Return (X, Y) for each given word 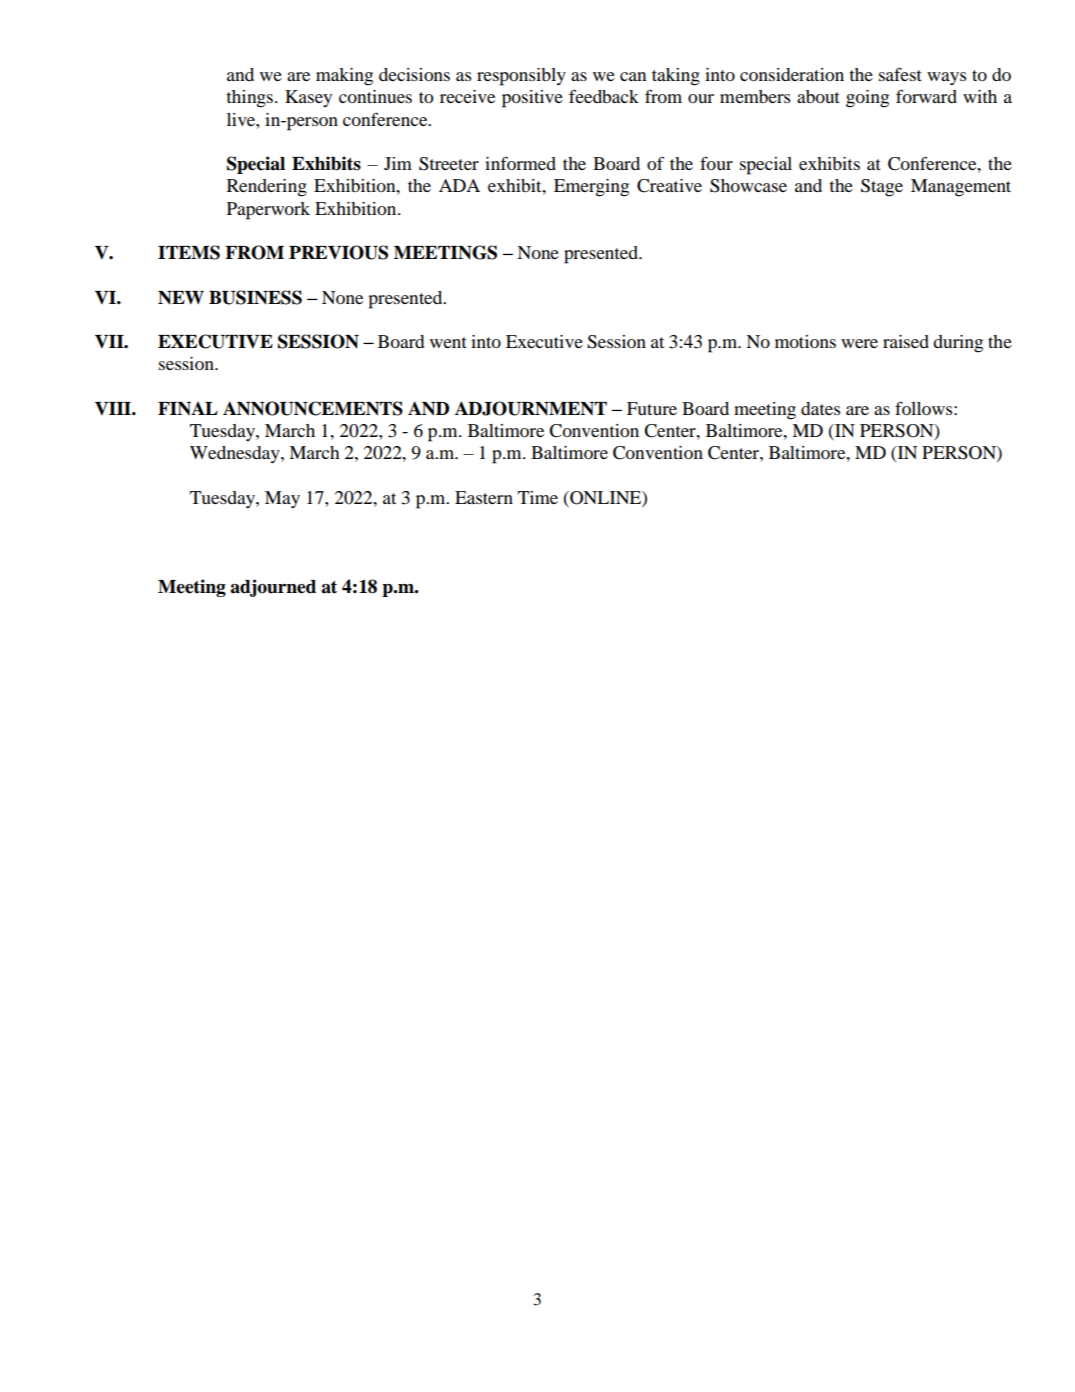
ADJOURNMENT (531, 408)
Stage (882, 188)
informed (520, 163)
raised (906, 341)
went (448, 342)
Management (961, 188)
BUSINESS (255, 297)
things (250, 99)
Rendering (267, 188)
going (867, 99)
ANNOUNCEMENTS (313, 408)
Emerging (591, 188)
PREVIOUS (338, 252)
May (282, 499)
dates (820, 408)
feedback (604, 96)
